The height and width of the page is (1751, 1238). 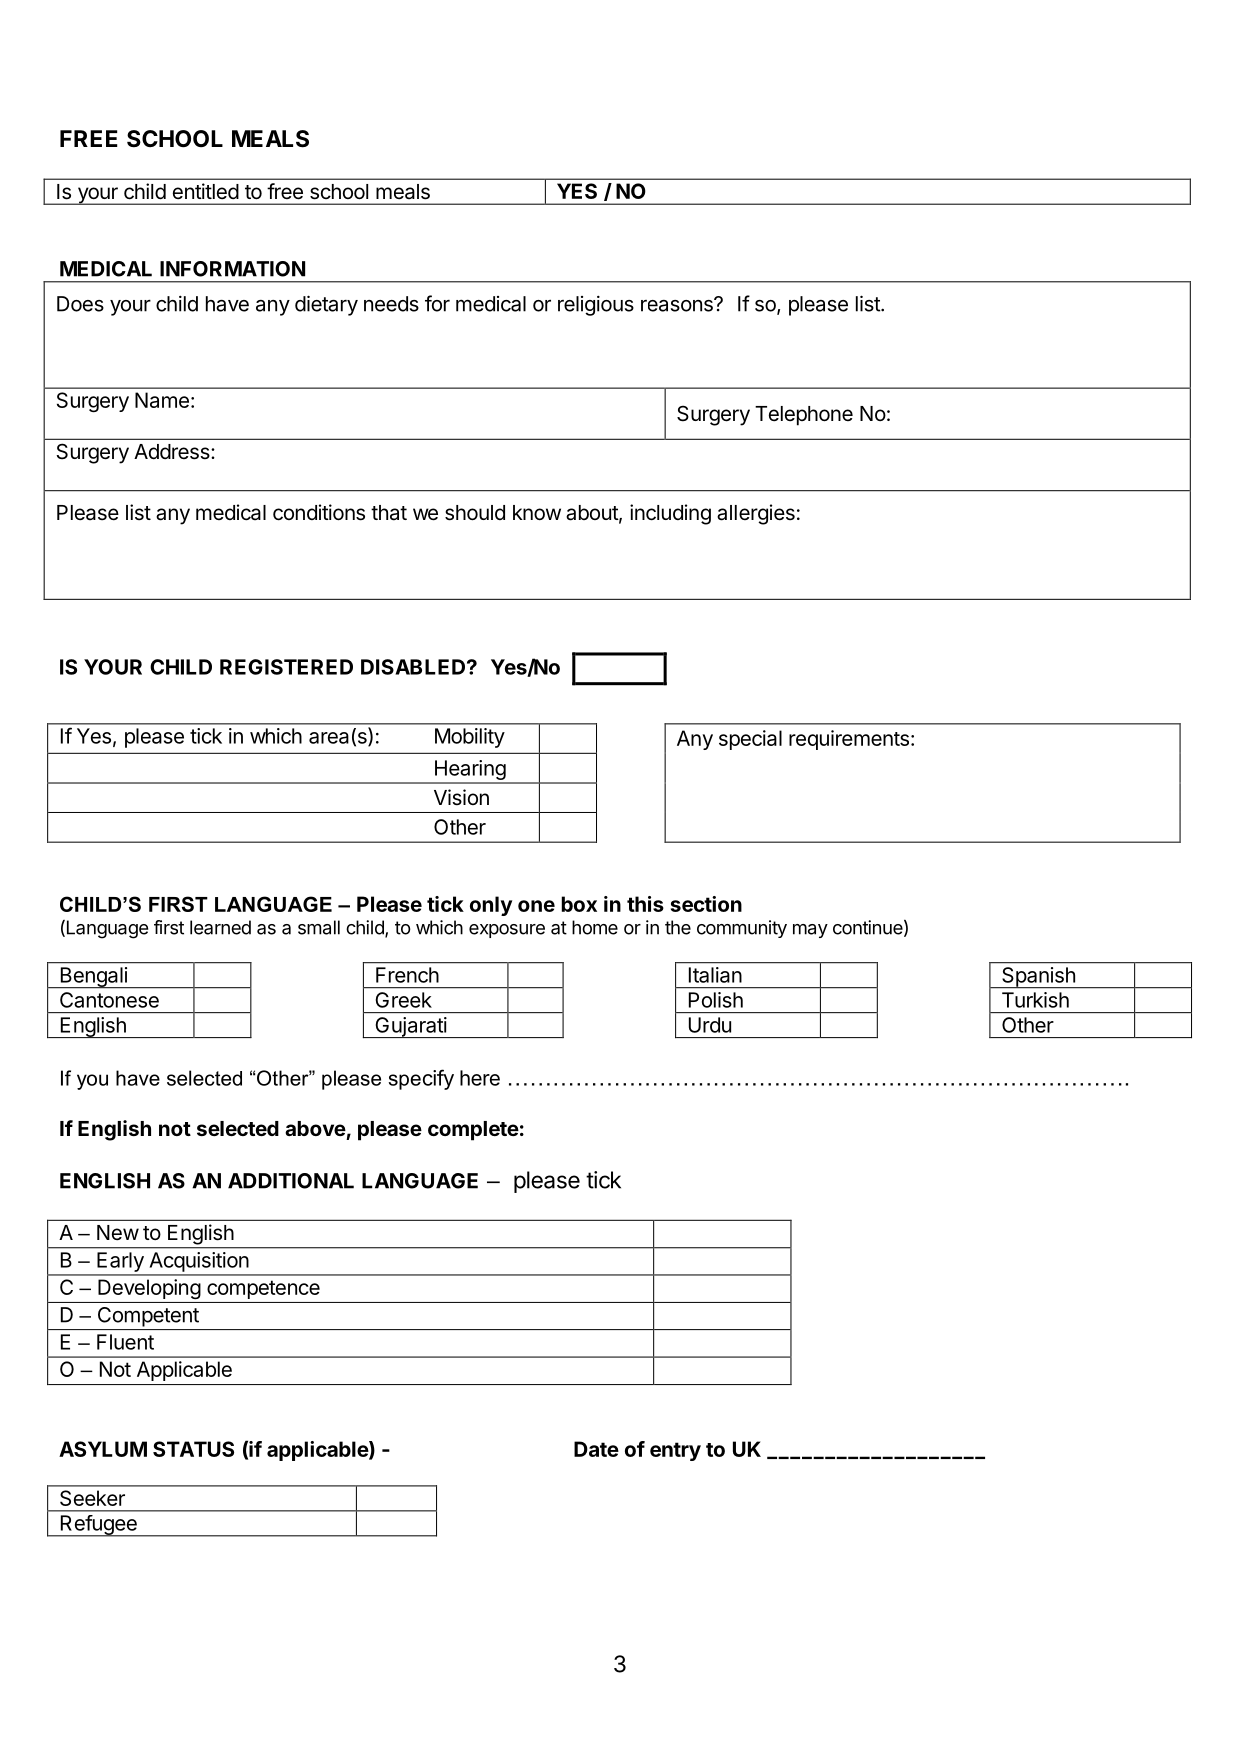 I want to click on Date, so click(x=596, y=1449).
